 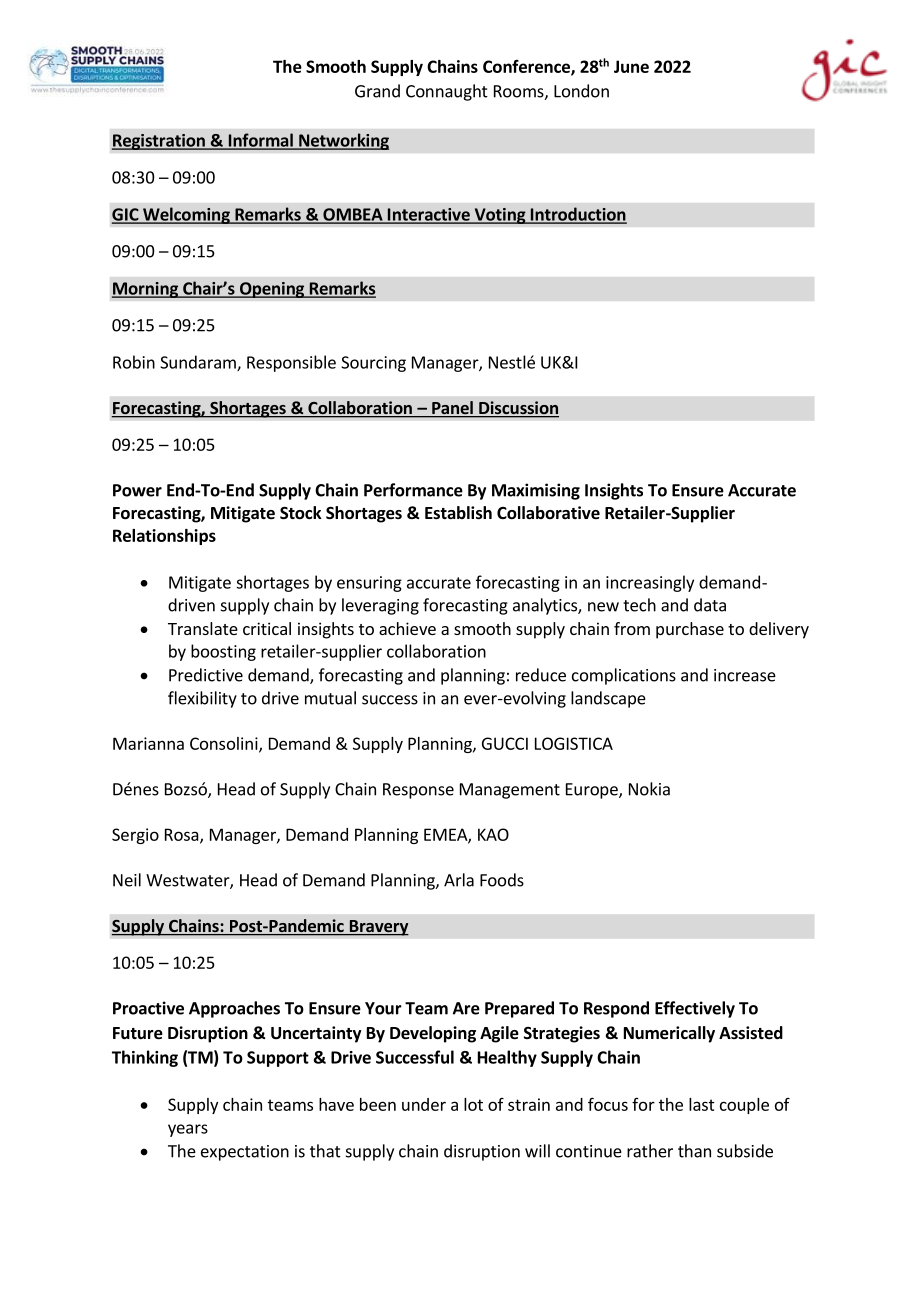 What do you see at coordinates (710, 605) in the screenshot?
I see `data` at bounding box center [710, 605].
